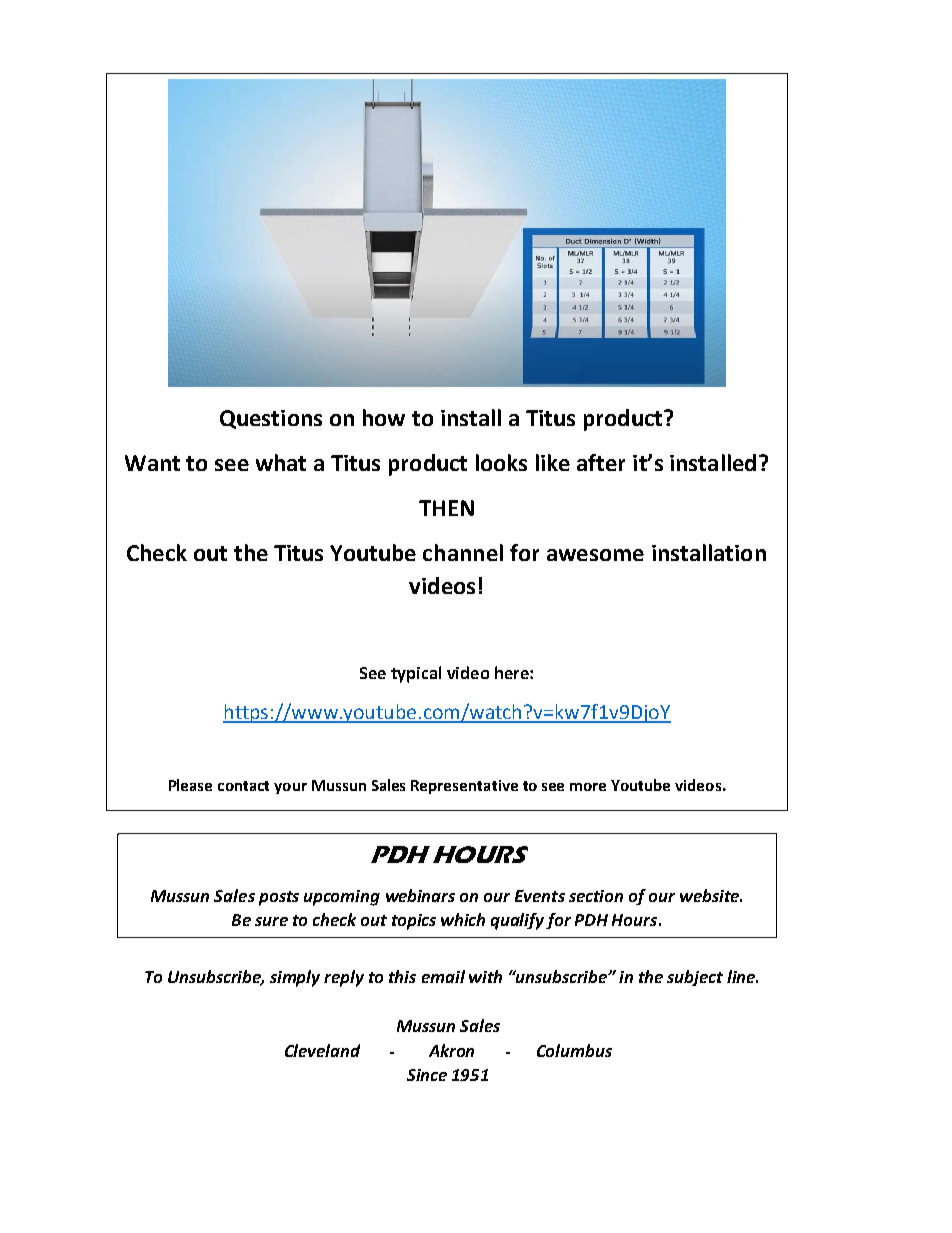 The height and width of the screenshot is (1233, 952). Describe the element at coordinates (384, 417) in the screenshot. I see `how` at that location.
